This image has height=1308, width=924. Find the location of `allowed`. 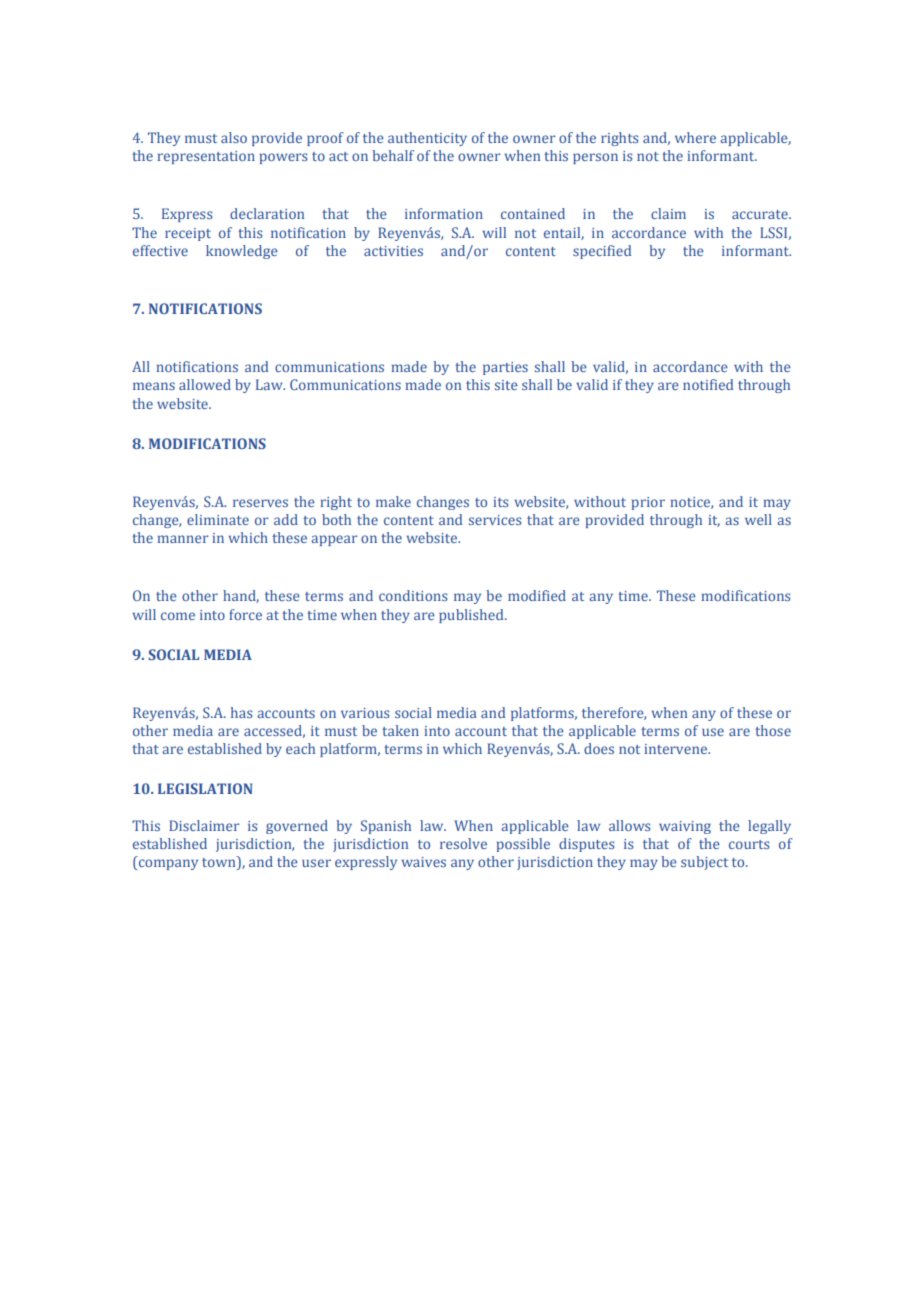

allowed is located at coordinates (205, 384).
